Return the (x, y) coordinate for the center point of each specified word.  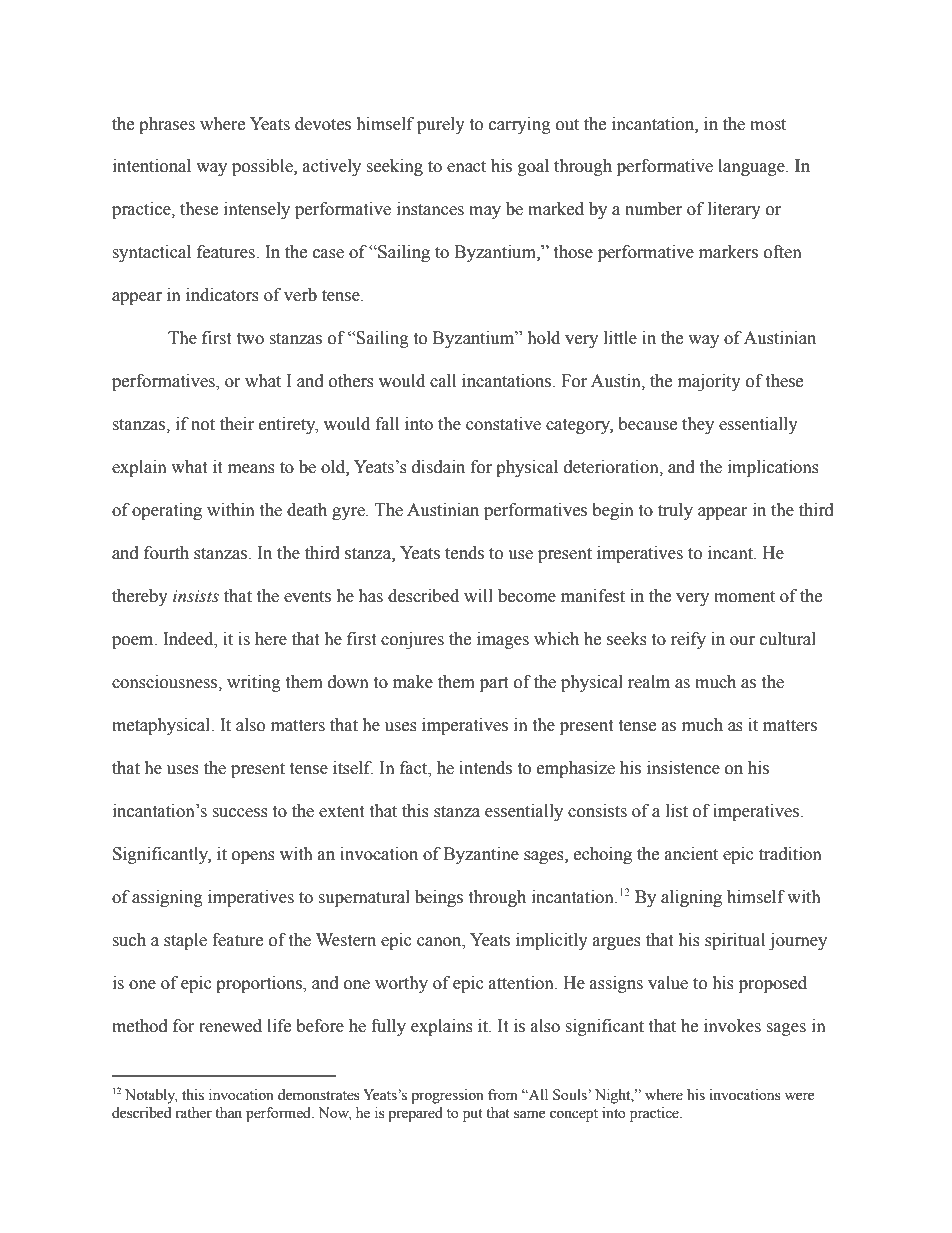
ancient (691, 854)
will (478, 595)
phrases (167, 125)
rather (193, 1113)
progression (447, 1096)
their (237, 424)
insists (196, 596)
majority (709, 382)
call (443, 381)
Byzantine (481, 855)
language (752, 167)
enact (466, 167)
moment (744, 597)
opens (253, 857)
